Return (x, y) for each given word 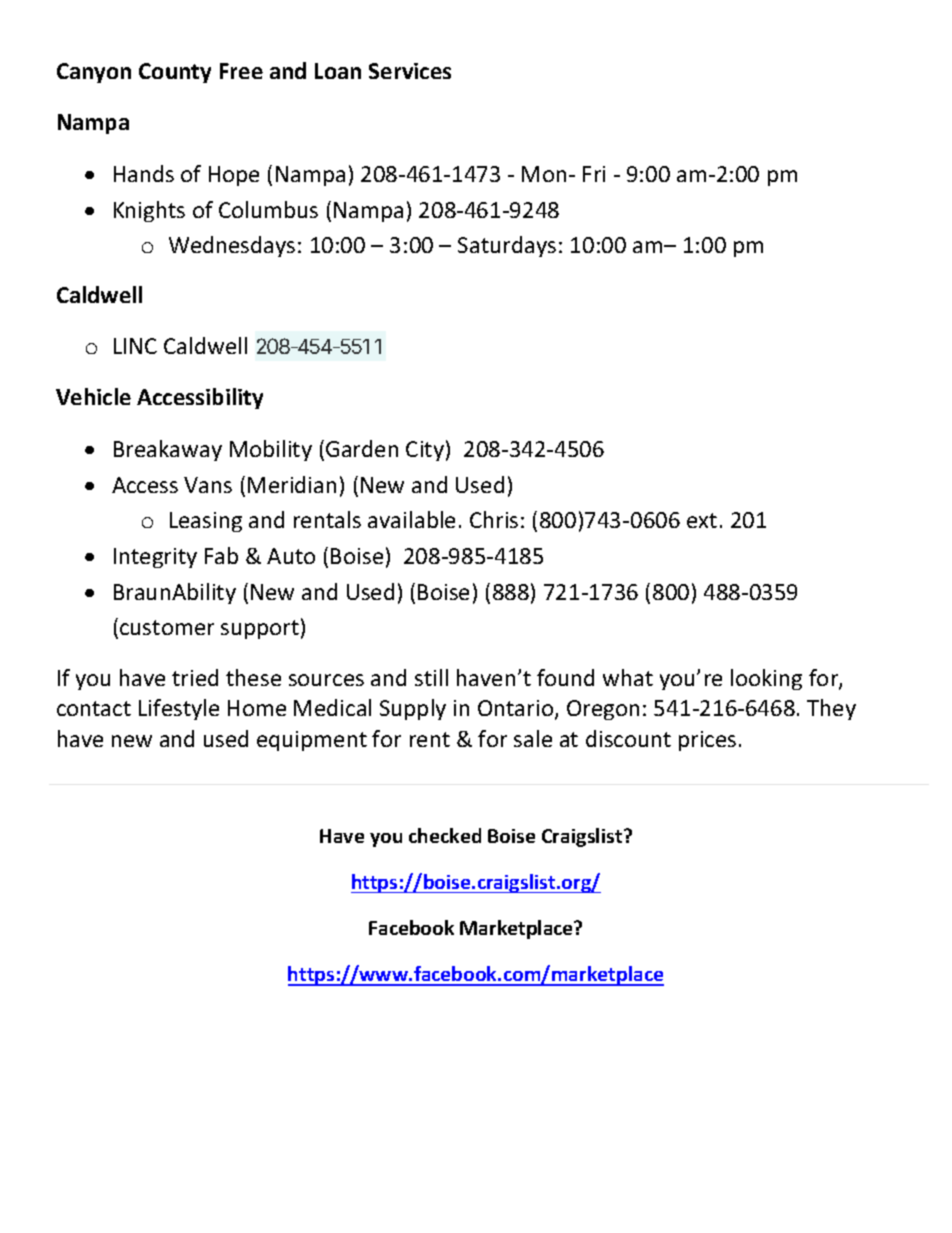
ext (702, 520)
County (175, 73)
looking (766, 679)
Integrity (155, 558)
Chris (494, 519)
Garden (362, 448)
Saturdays (507, 246)
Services (410, 71)
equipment (312, 741)
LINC (135, 346)
